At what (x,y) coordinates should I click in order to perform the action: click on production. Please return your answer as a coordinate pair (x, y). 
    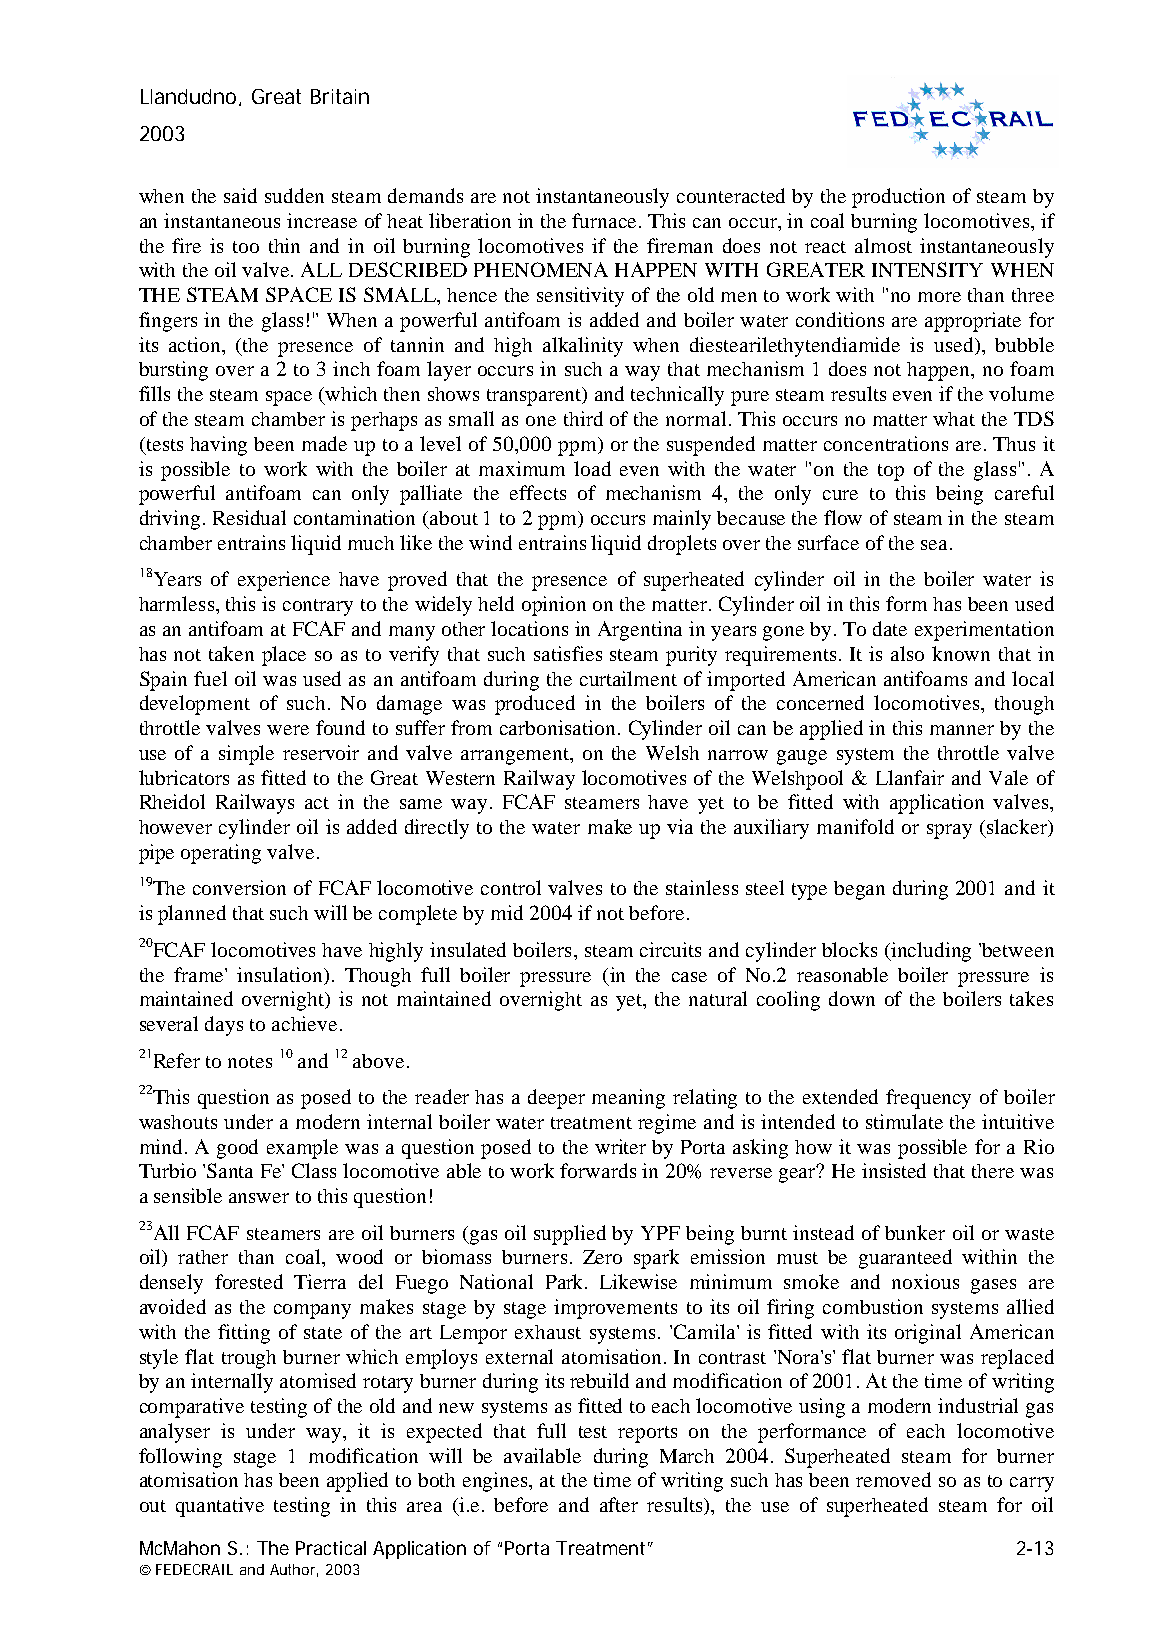
    Looking at the image, I should click on (898, 198).
